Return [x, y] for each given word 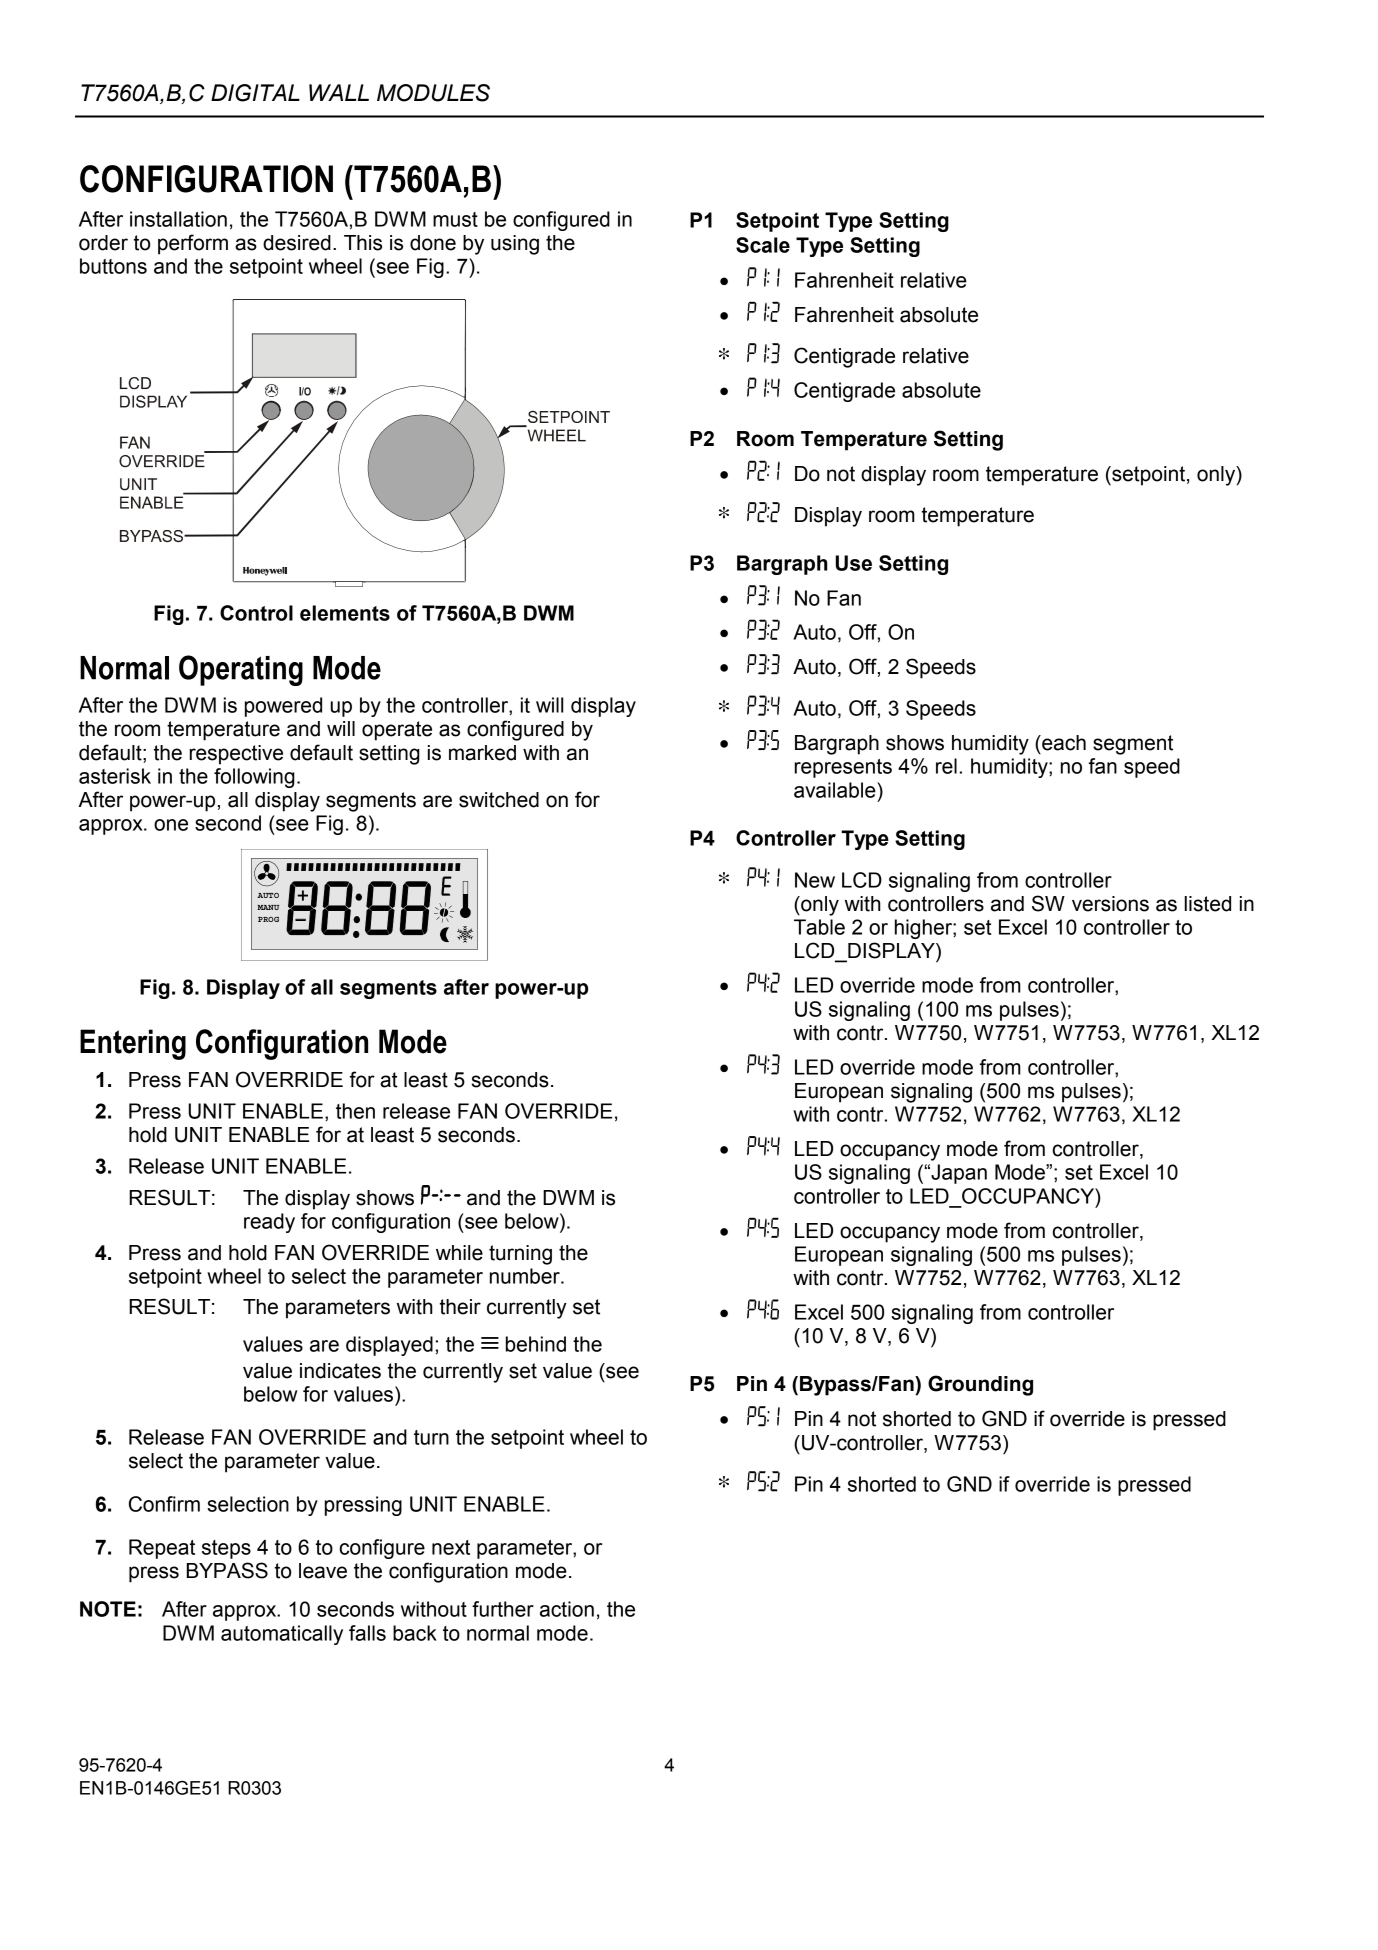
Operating [241, 670]
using [515, 245]
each [1063, 743]
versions [1110, 904]
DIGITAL [255, 93]
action [567, 1609]
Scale [763, 245]
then [355, 1111]
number [526, 1276]
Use [853, 563]
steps [226, 1549]
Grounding [980, 1385]
